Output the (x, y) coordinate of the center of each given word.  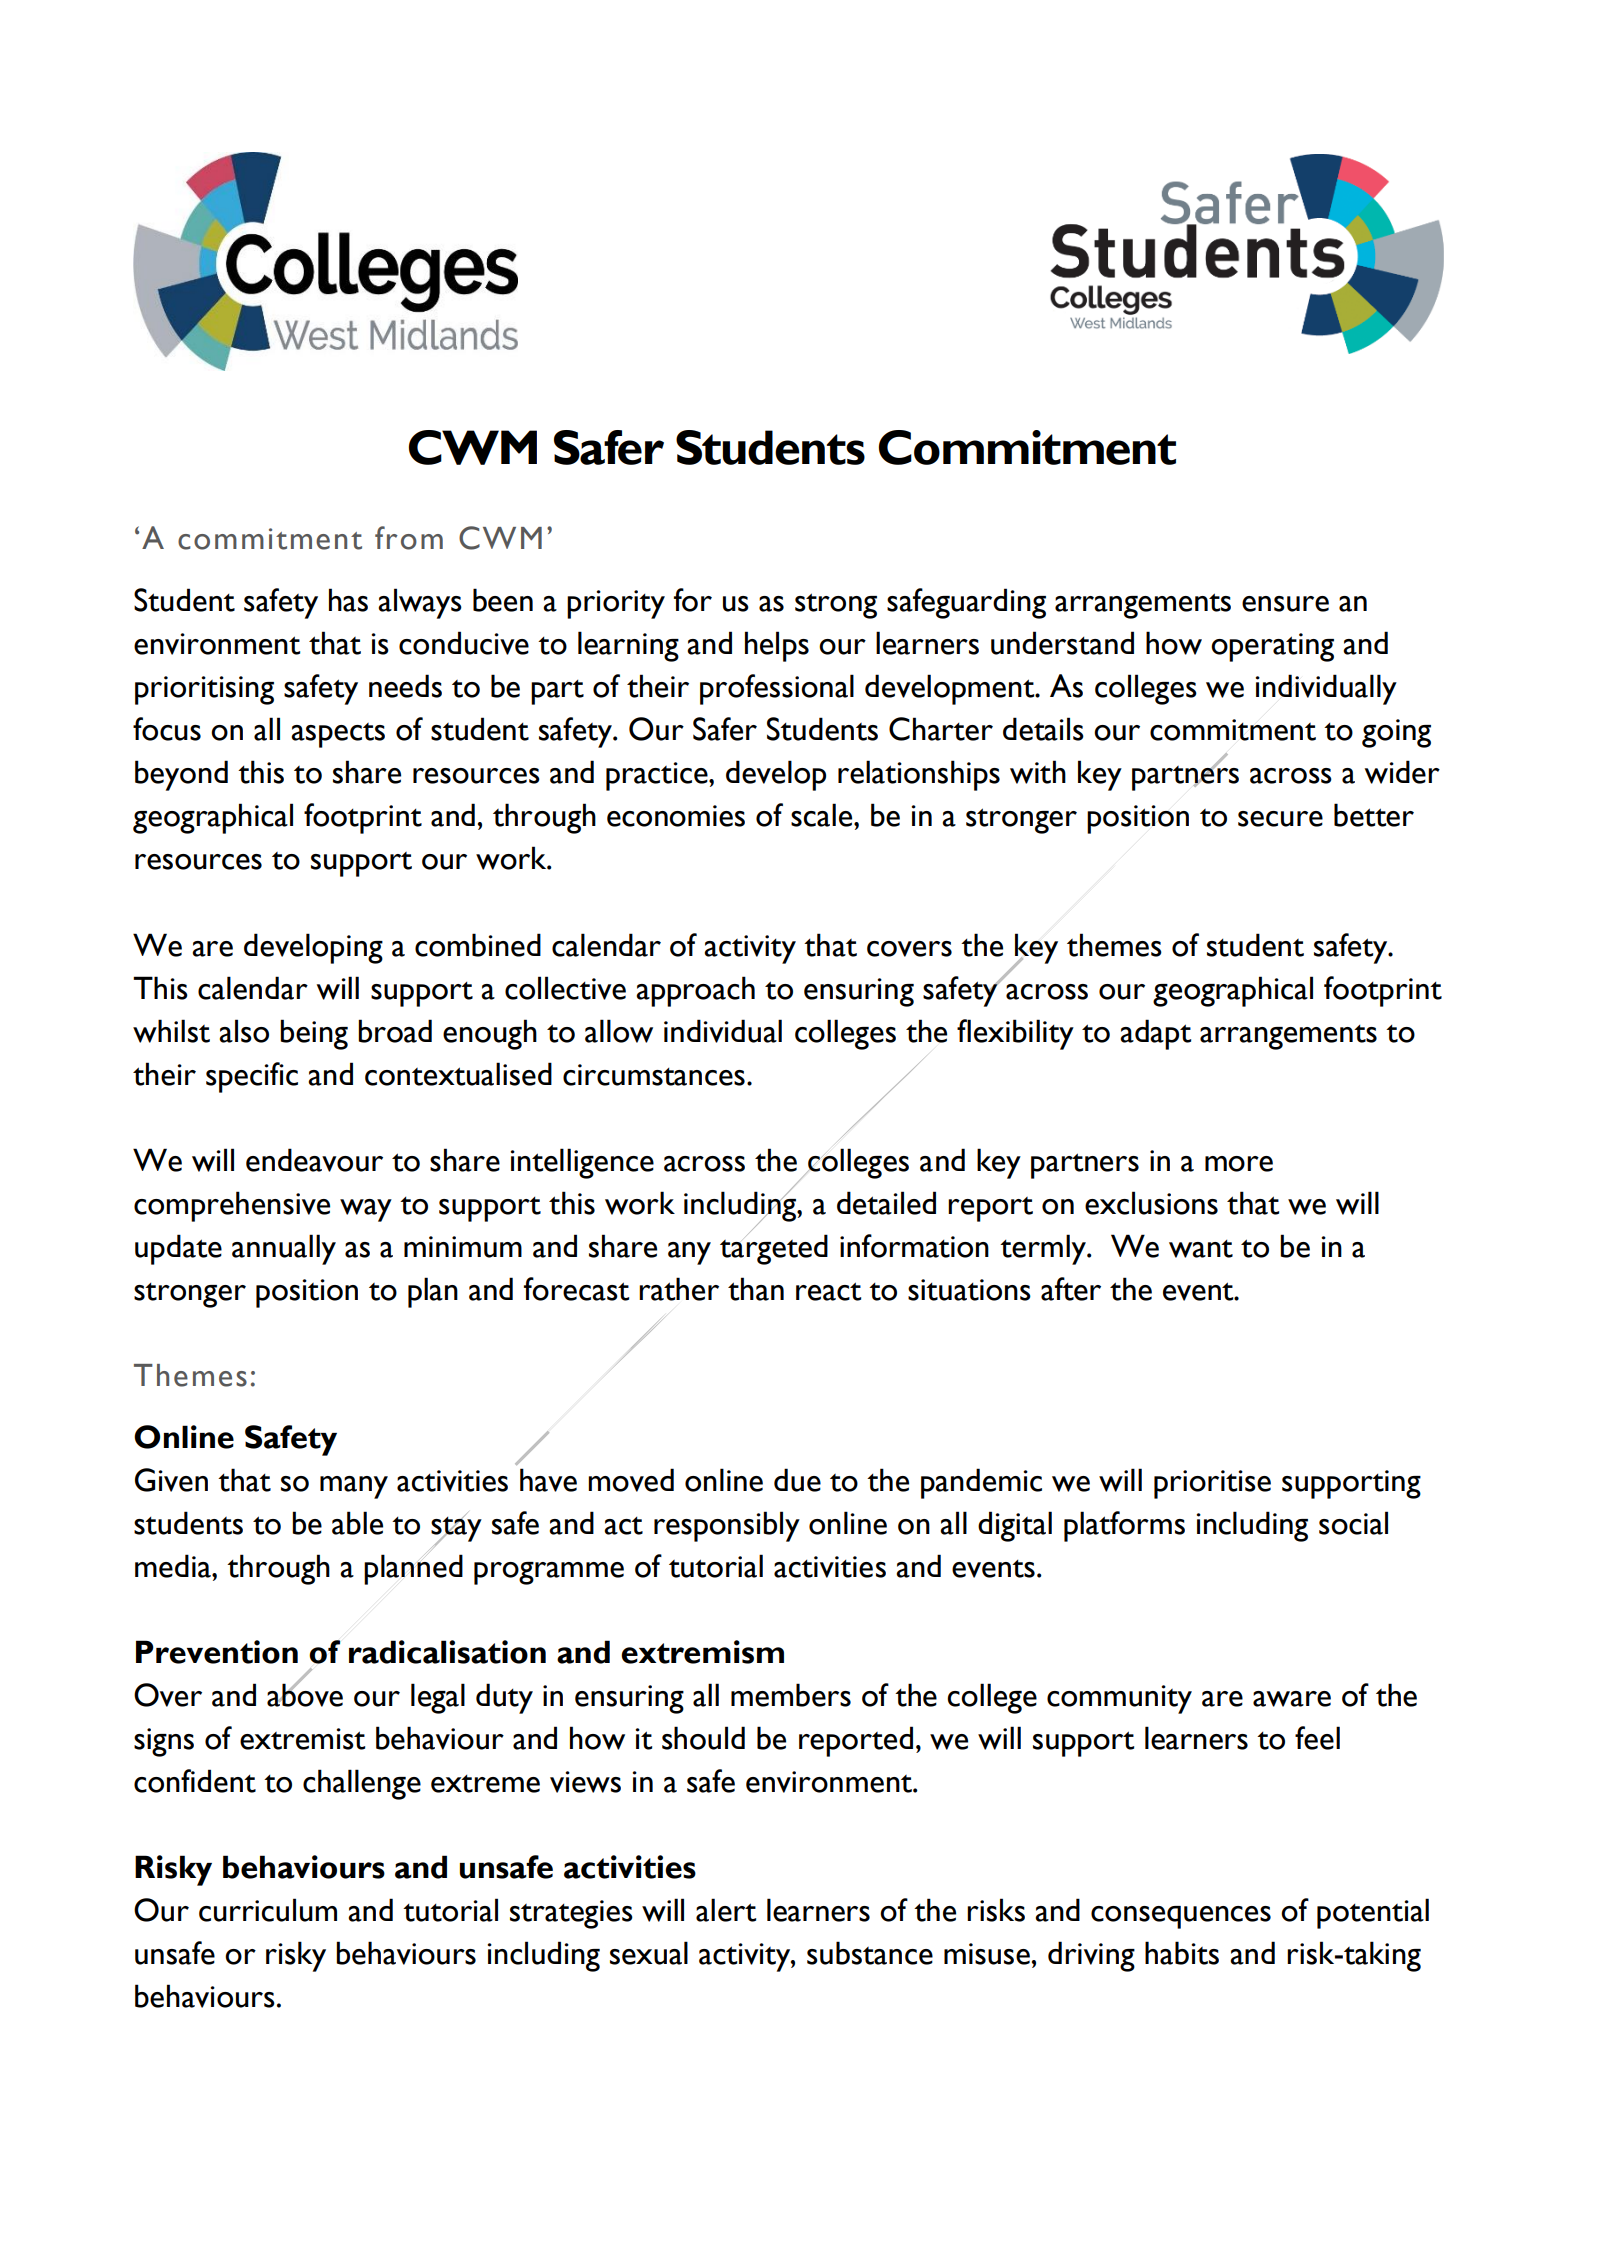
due (797, 1480)
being (314, 1034)
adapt (1155, 1034)
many (354, 1487)
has (348, 600)
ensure (1285, 604)
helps (777, 646)
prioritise (1212, 1484)
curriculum (268, 1910)
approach (695, 991)
